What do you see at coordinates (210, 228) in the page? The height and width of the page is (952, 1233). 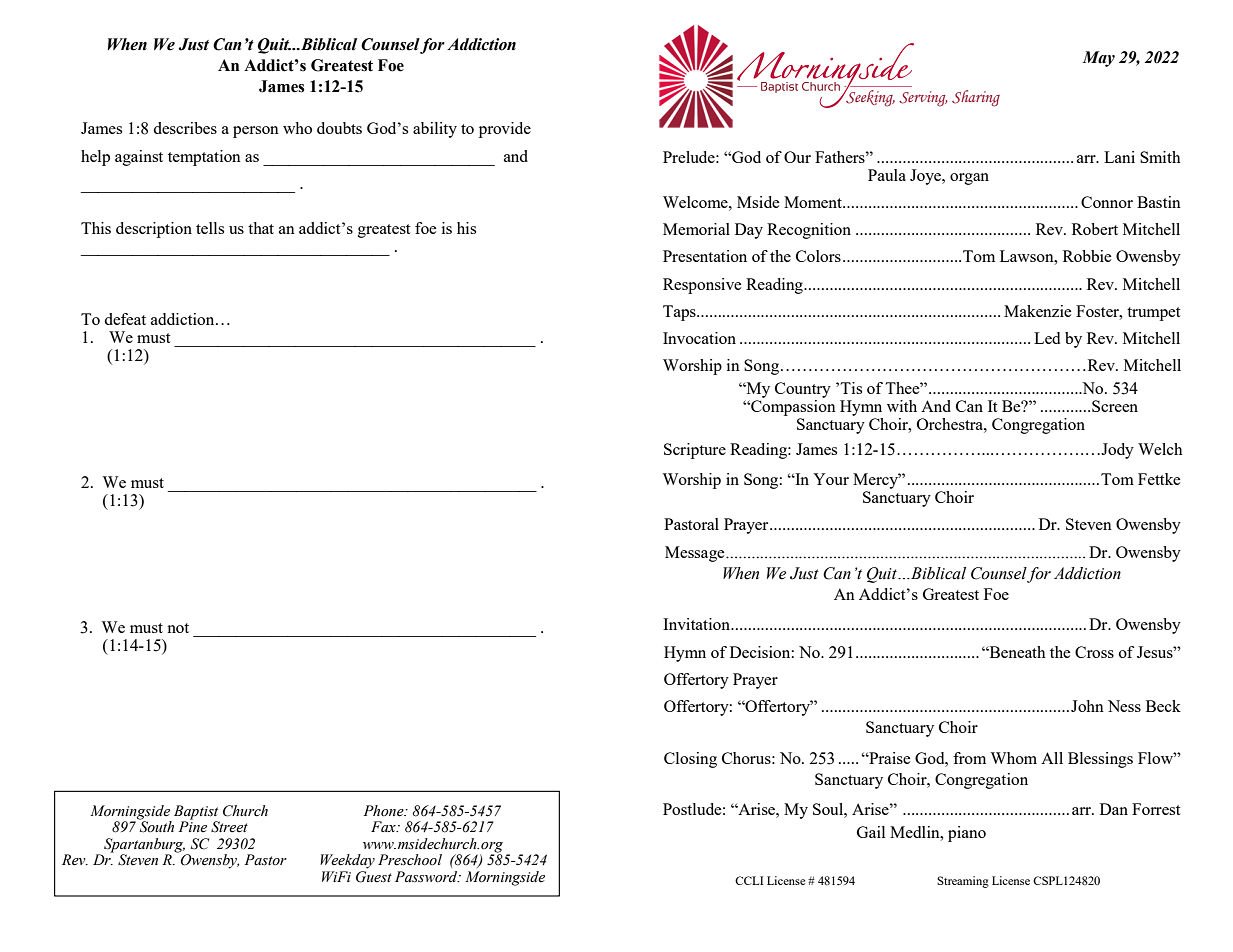 I see `tells` at bounding box center [210, 228].
